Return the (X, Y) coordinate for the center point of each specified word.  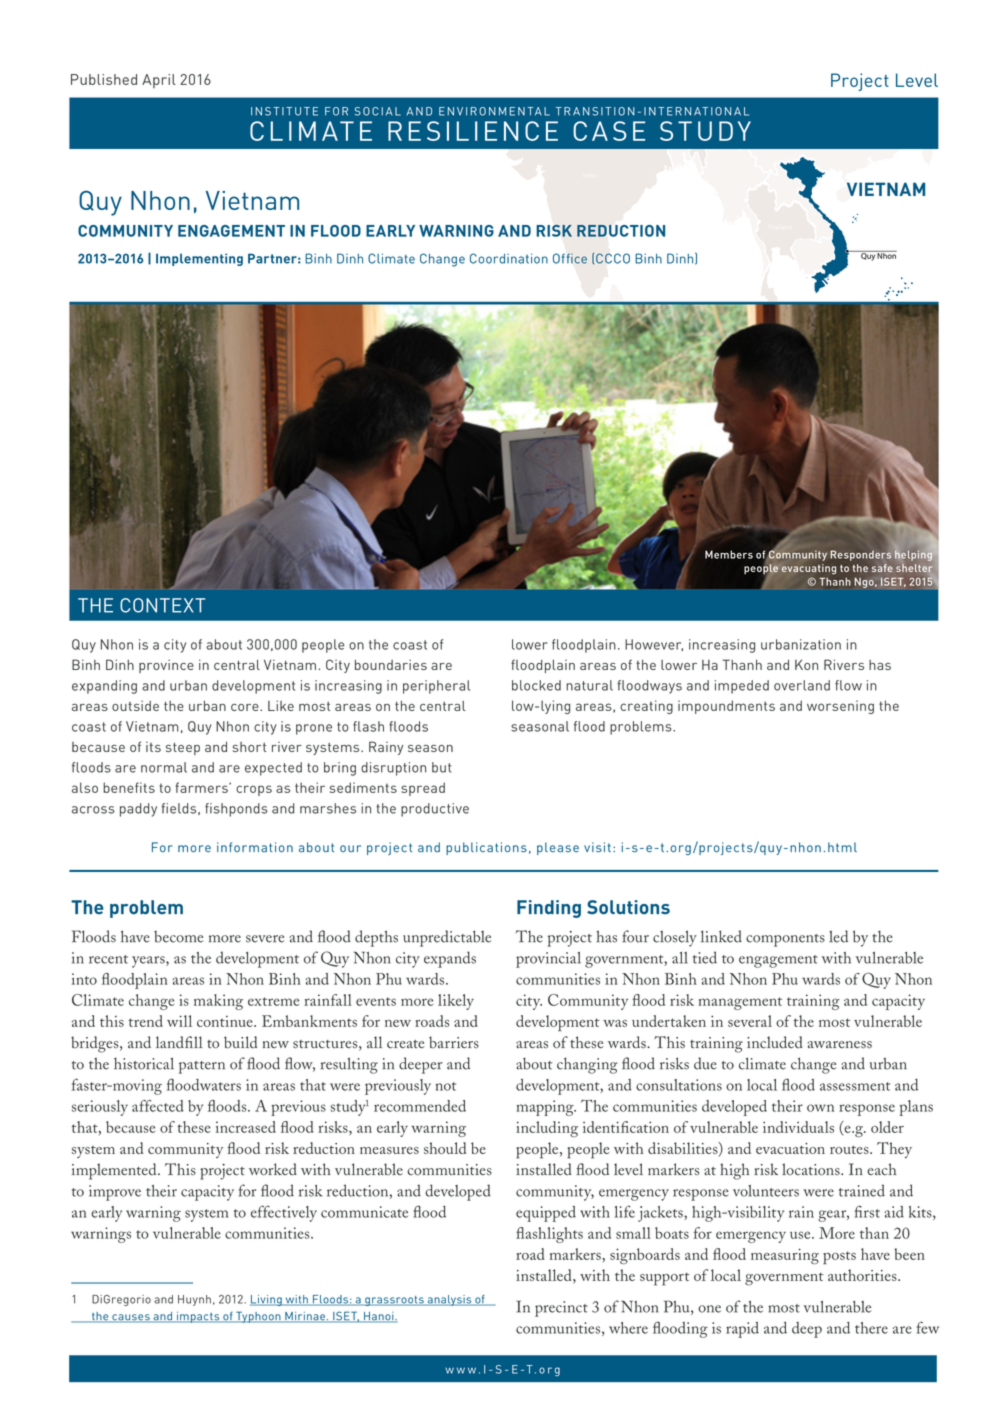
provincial (548, 960)
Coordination (509, 258)
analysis (449, 1300)
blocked (536, 685)
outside (135, 705)
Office (570, 258)
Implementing (199, 259)
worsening (840, 707)
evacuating (809, 569)
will (179, 1021)
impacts (198, 1317)
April (159, 81)
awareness (840, 1044)
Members (729, 554)
